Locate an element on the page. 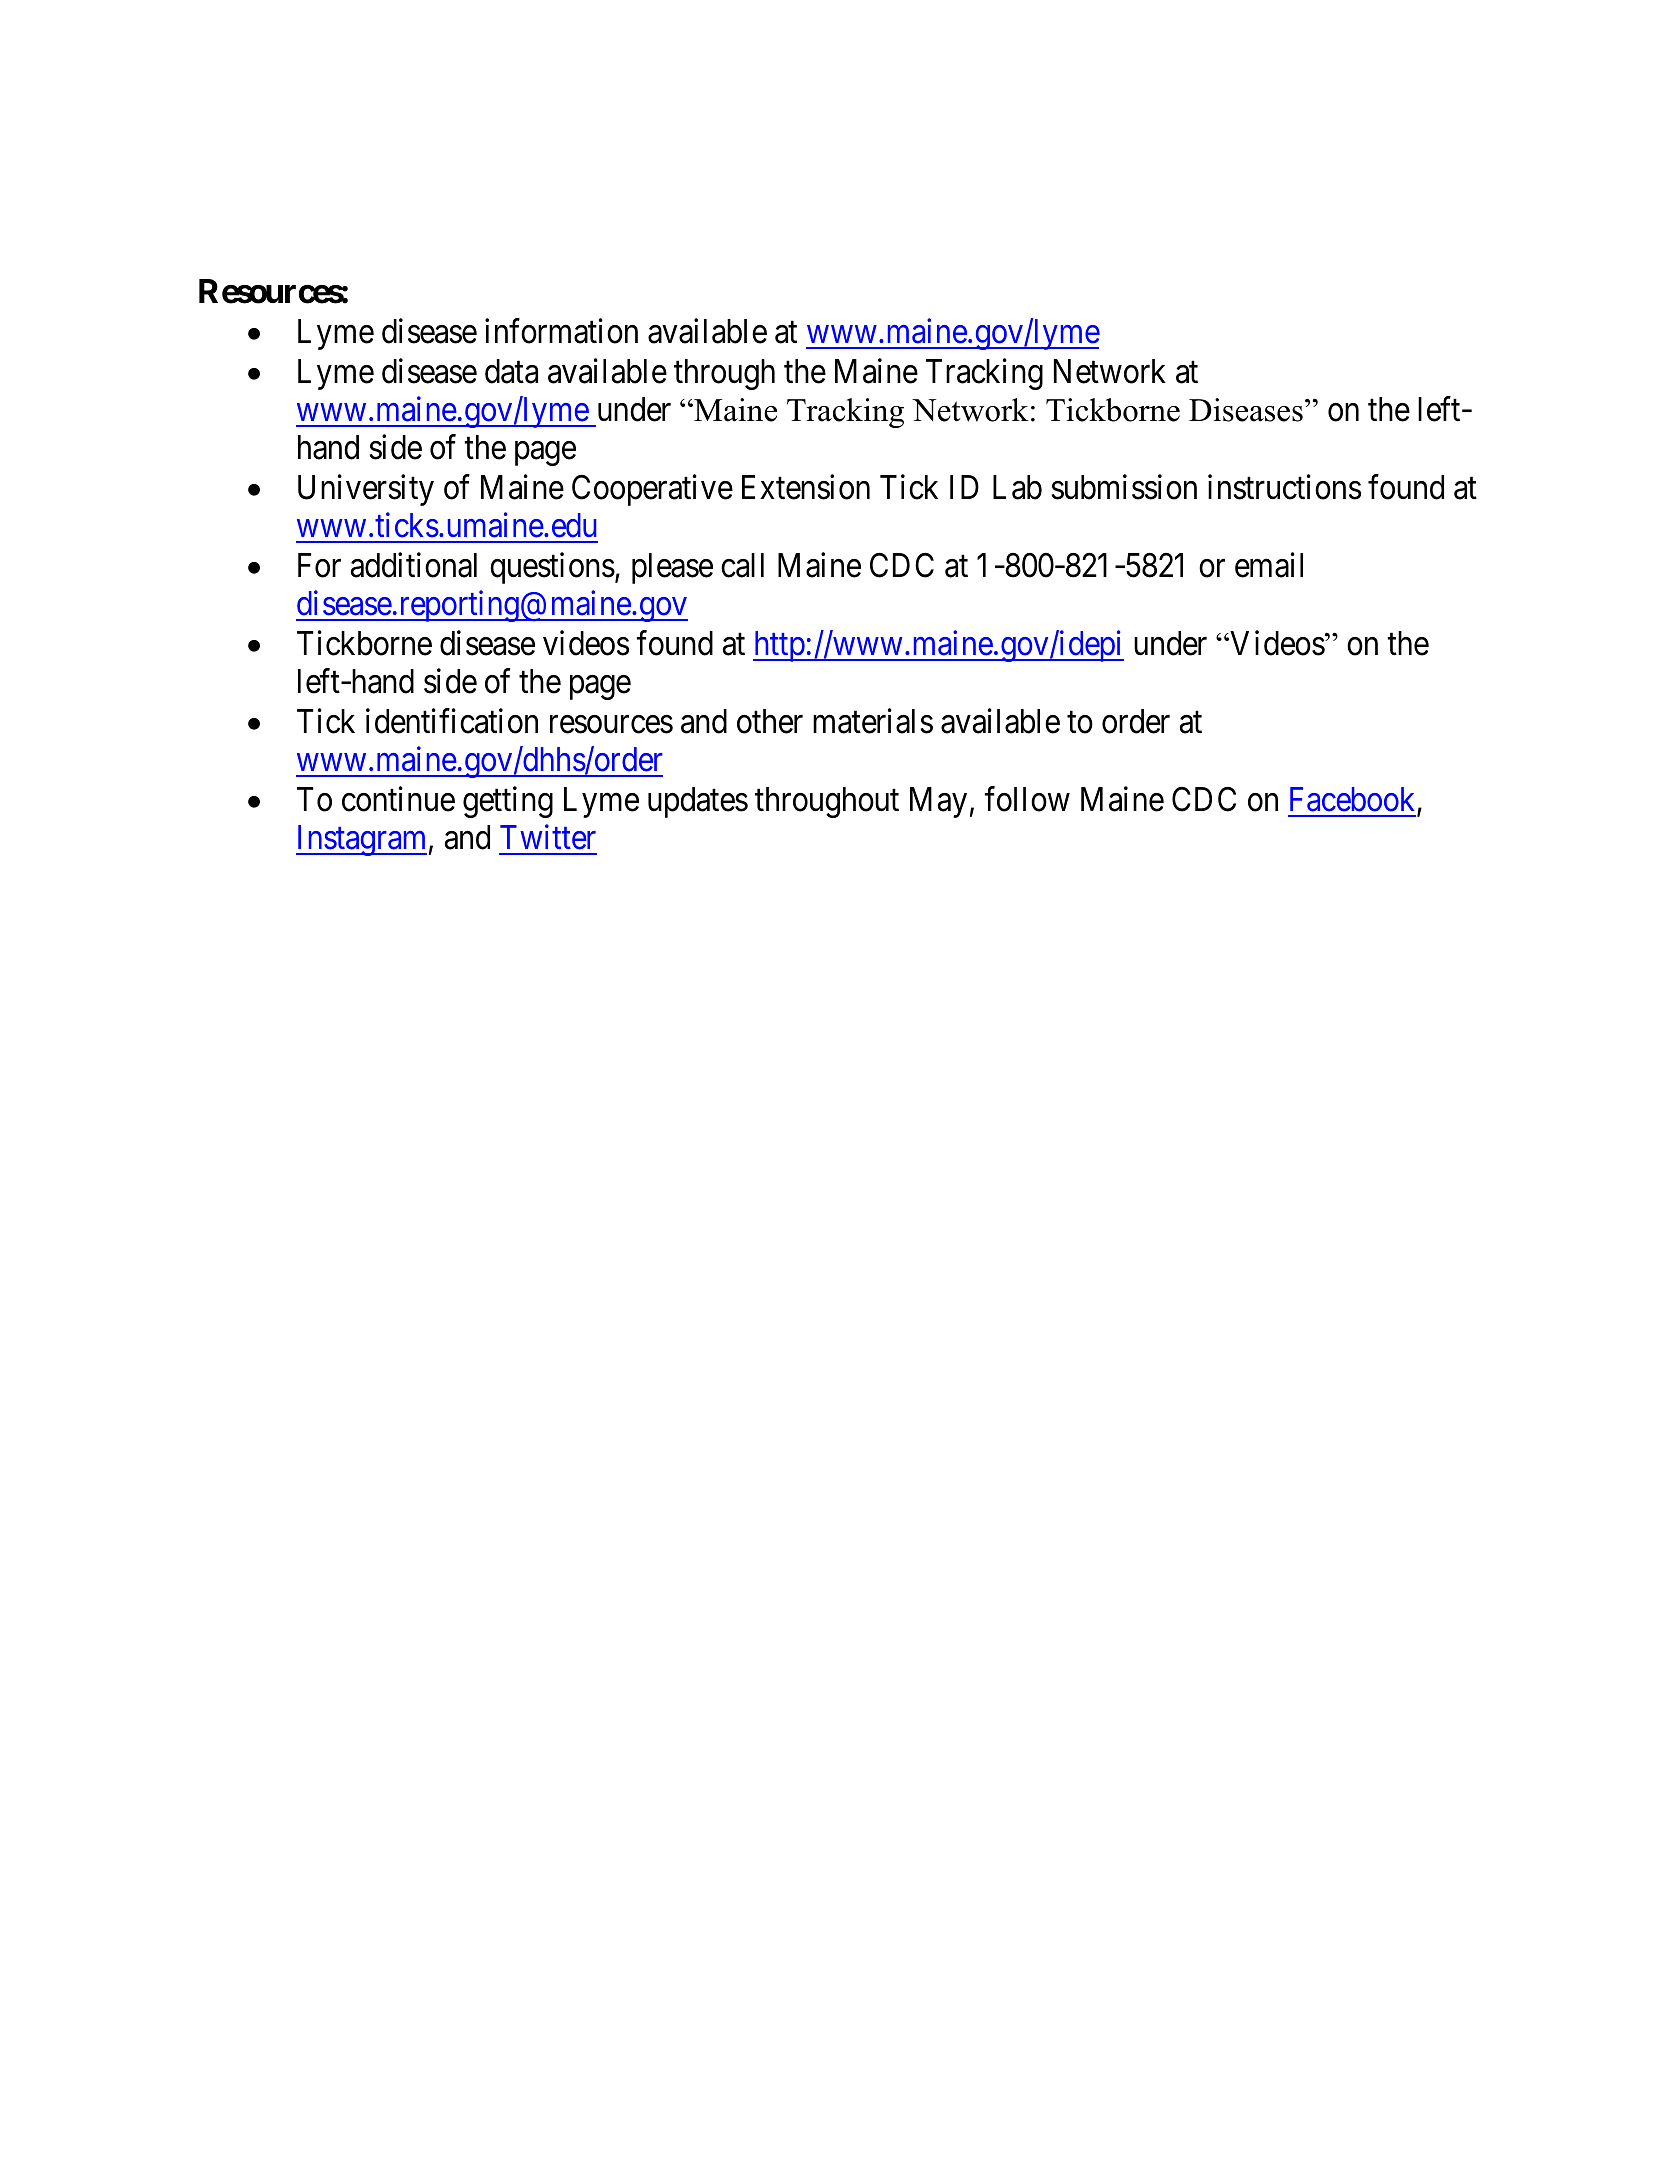 This page has height=2170, width=1677. May is located at coordinates (938, 802).
